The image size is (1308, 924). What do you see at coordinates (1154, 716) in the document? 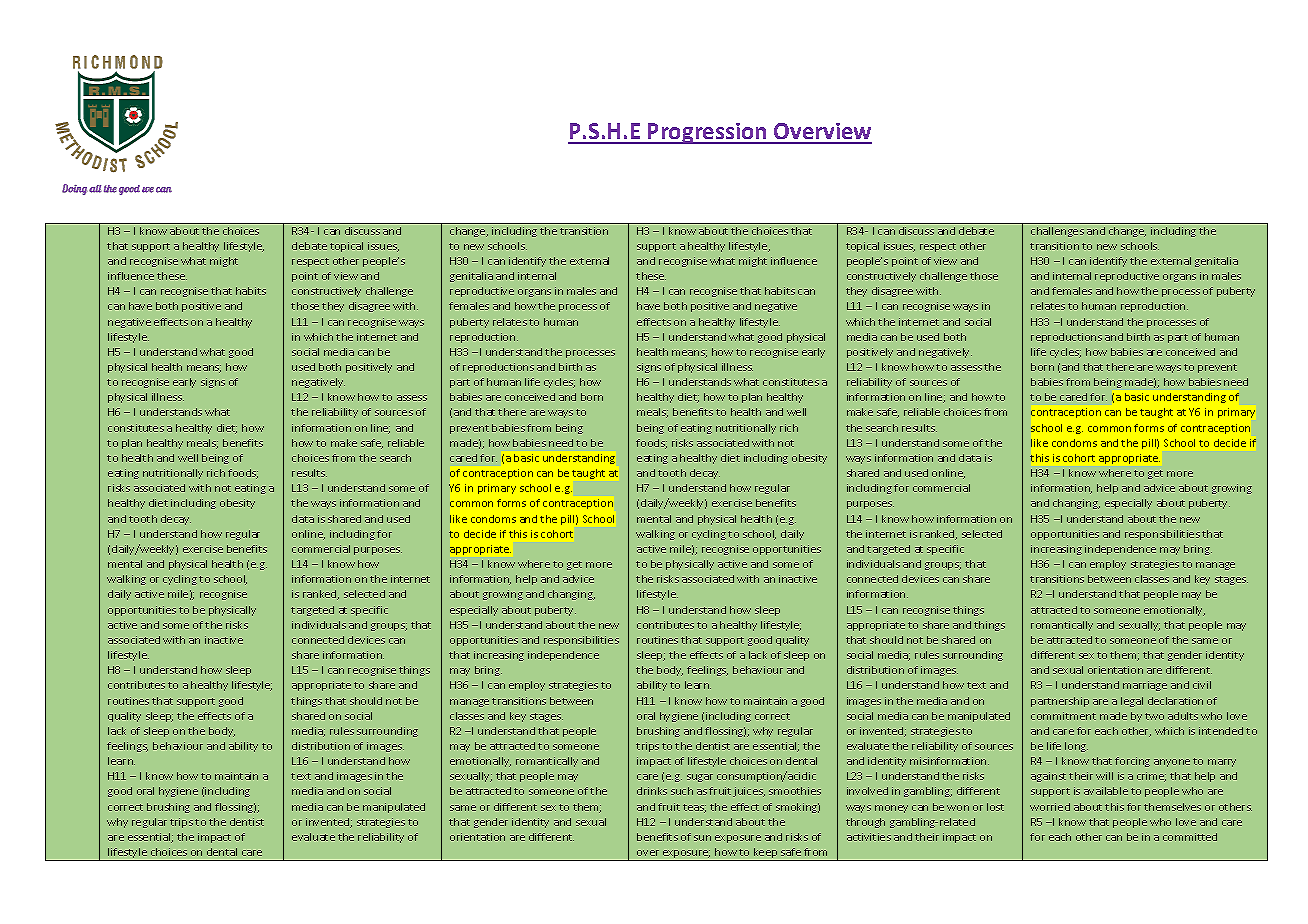
I see `two` at bounding box center [1154, 716].
